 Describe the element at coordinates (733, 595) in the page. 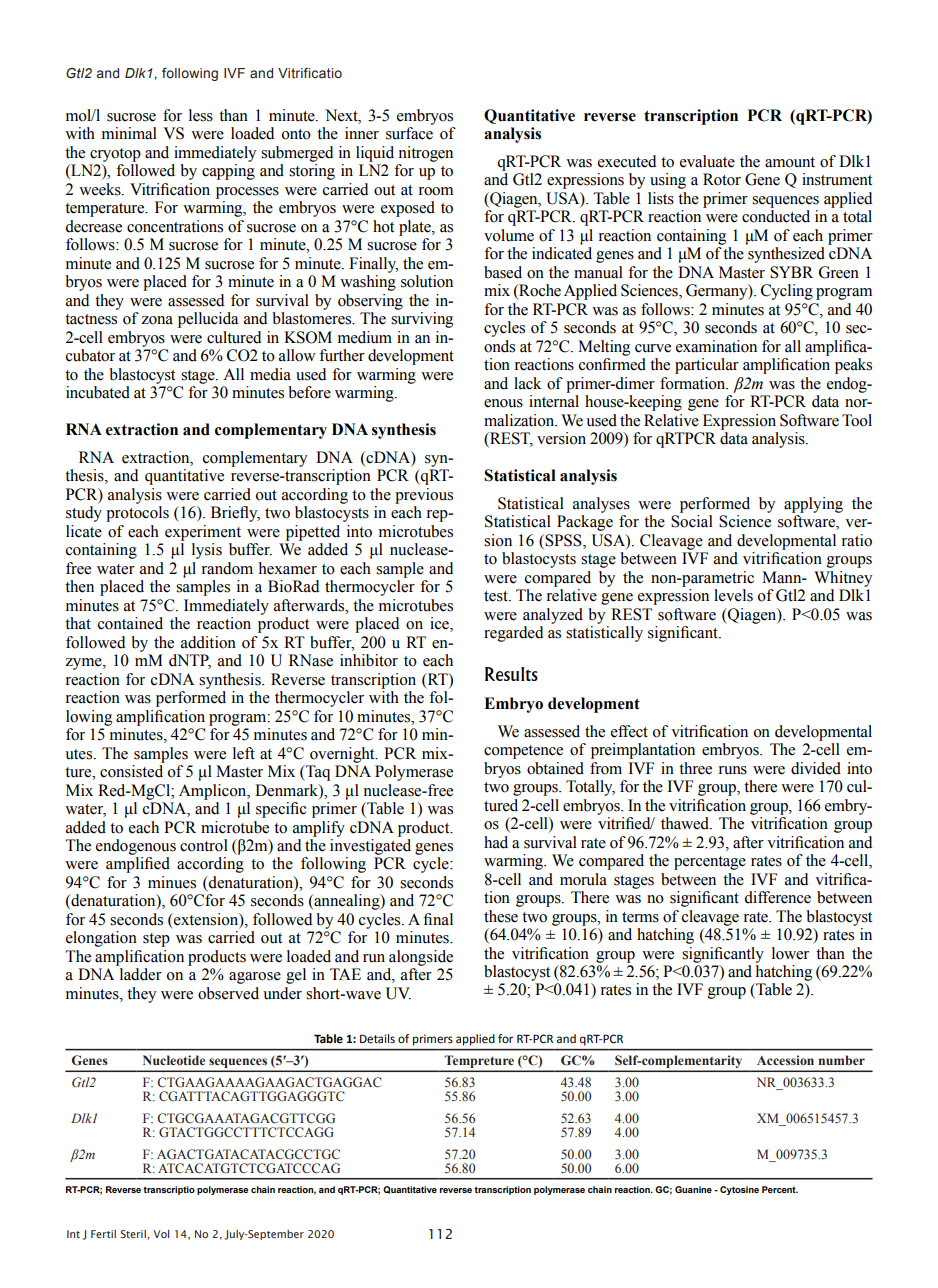

I see `levels` at that location.
